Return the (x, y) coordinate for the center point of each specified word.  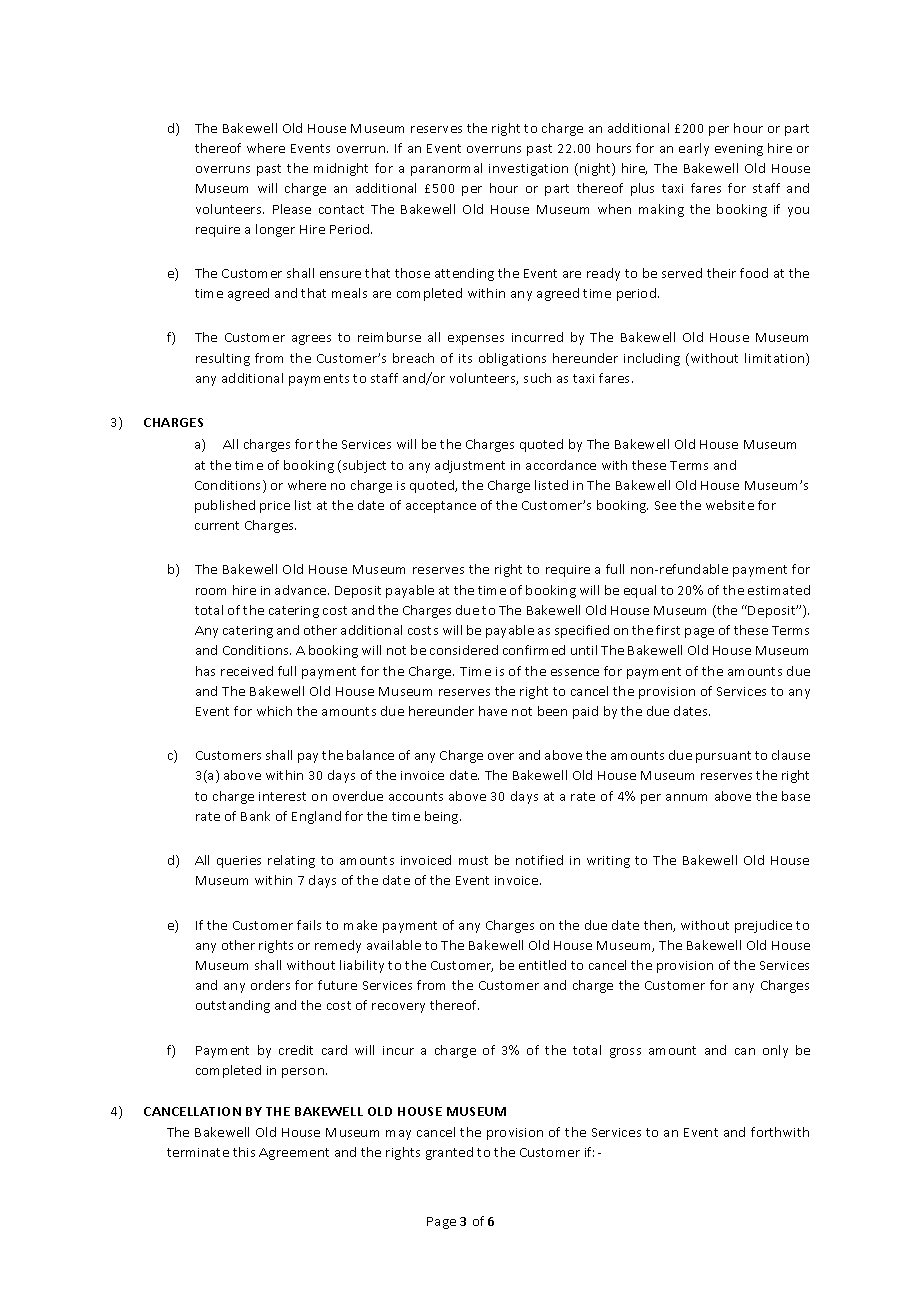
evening (739, 150)
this (244, 1152)
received (247, 671)
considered (464, 650)
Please (292, 209)
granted (449, 1153)
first (668, 630)
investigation (528, 170)
